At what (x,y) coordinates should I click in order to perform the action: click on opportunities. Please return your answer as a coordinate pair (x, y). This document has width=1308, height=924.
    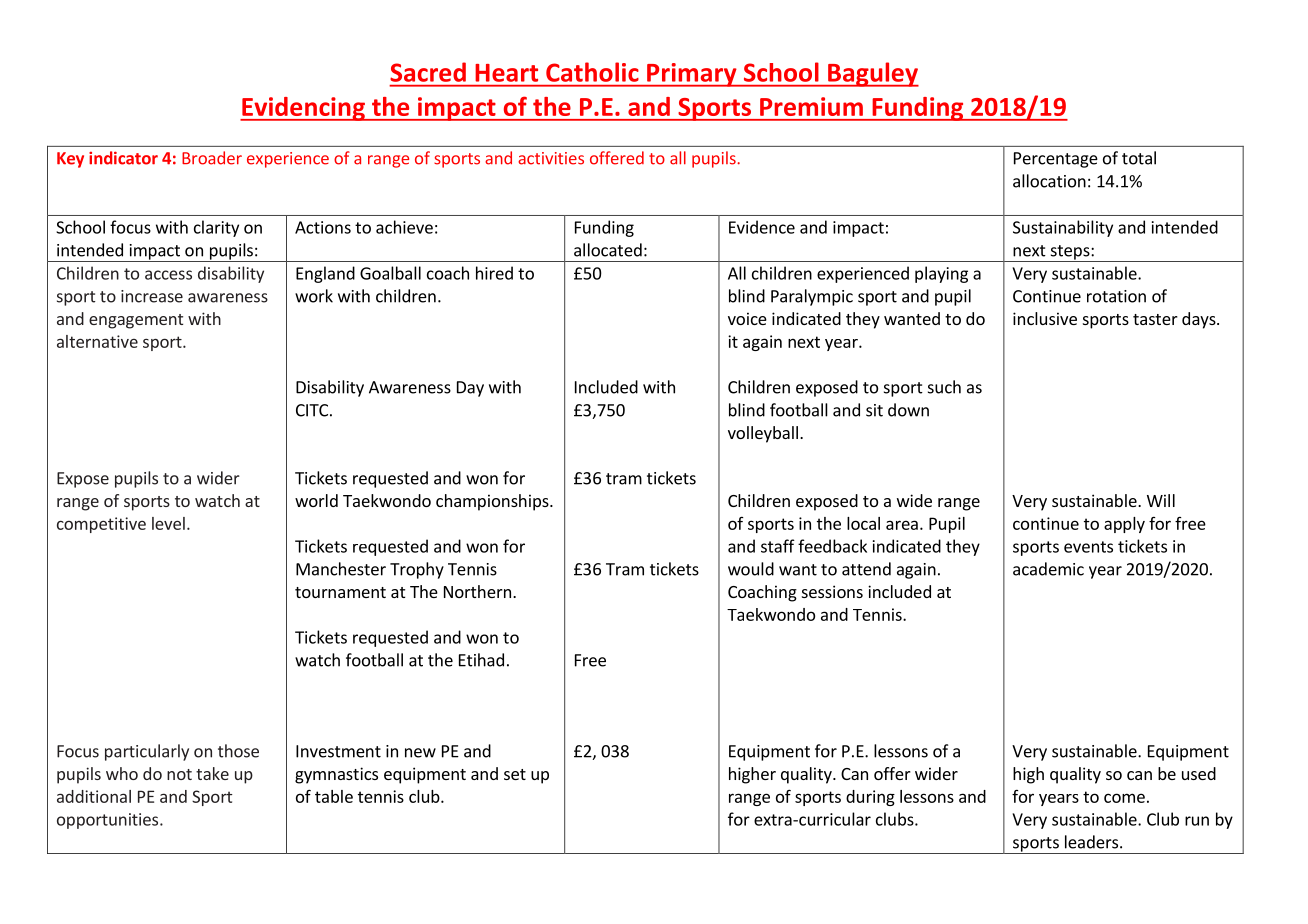
    Looking at the image, I should click on (109, 821).
